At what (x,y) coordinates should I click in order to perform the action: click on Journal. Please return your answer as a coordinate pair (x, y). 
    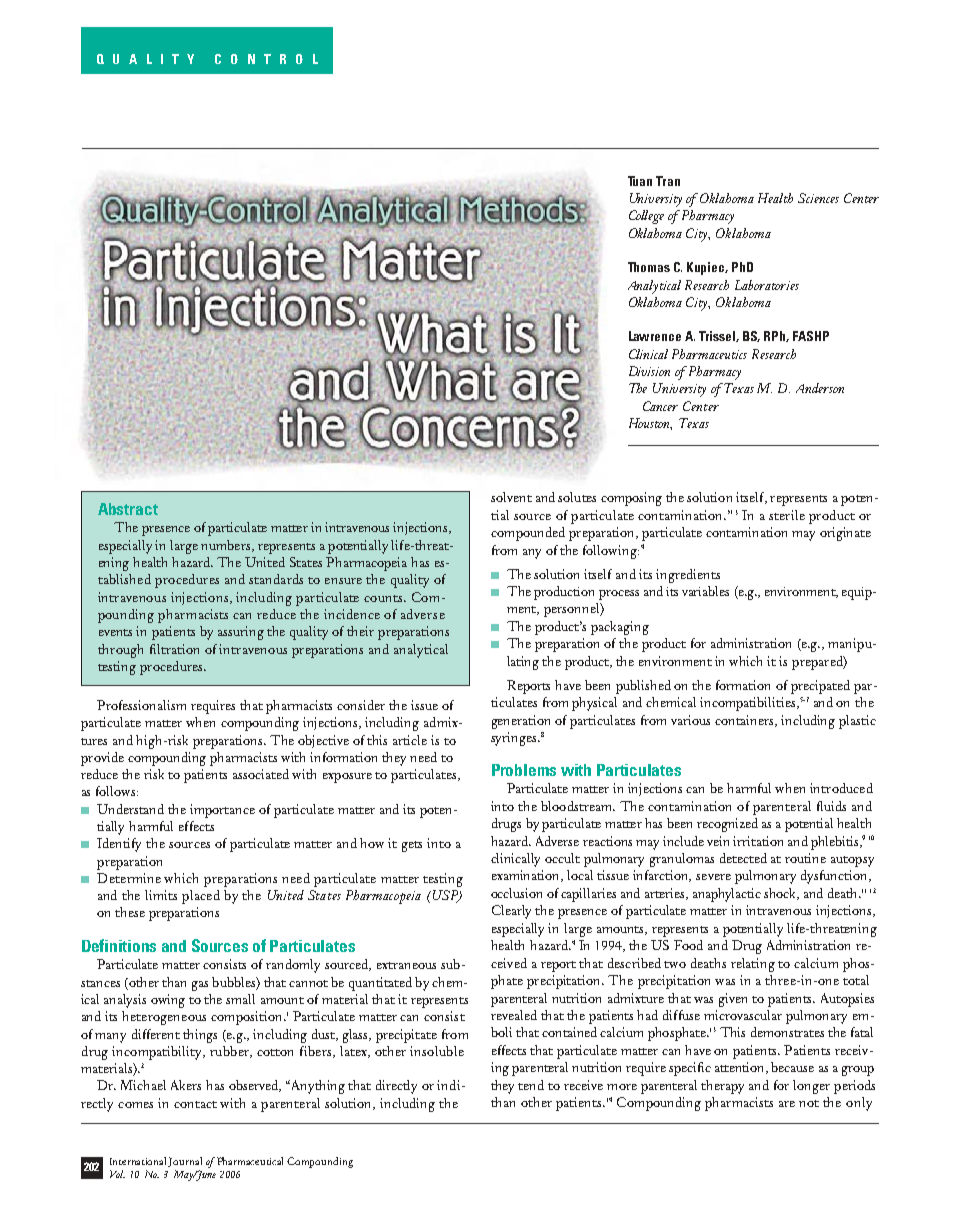
    Looking at the image, I should click on (185, 1162).
